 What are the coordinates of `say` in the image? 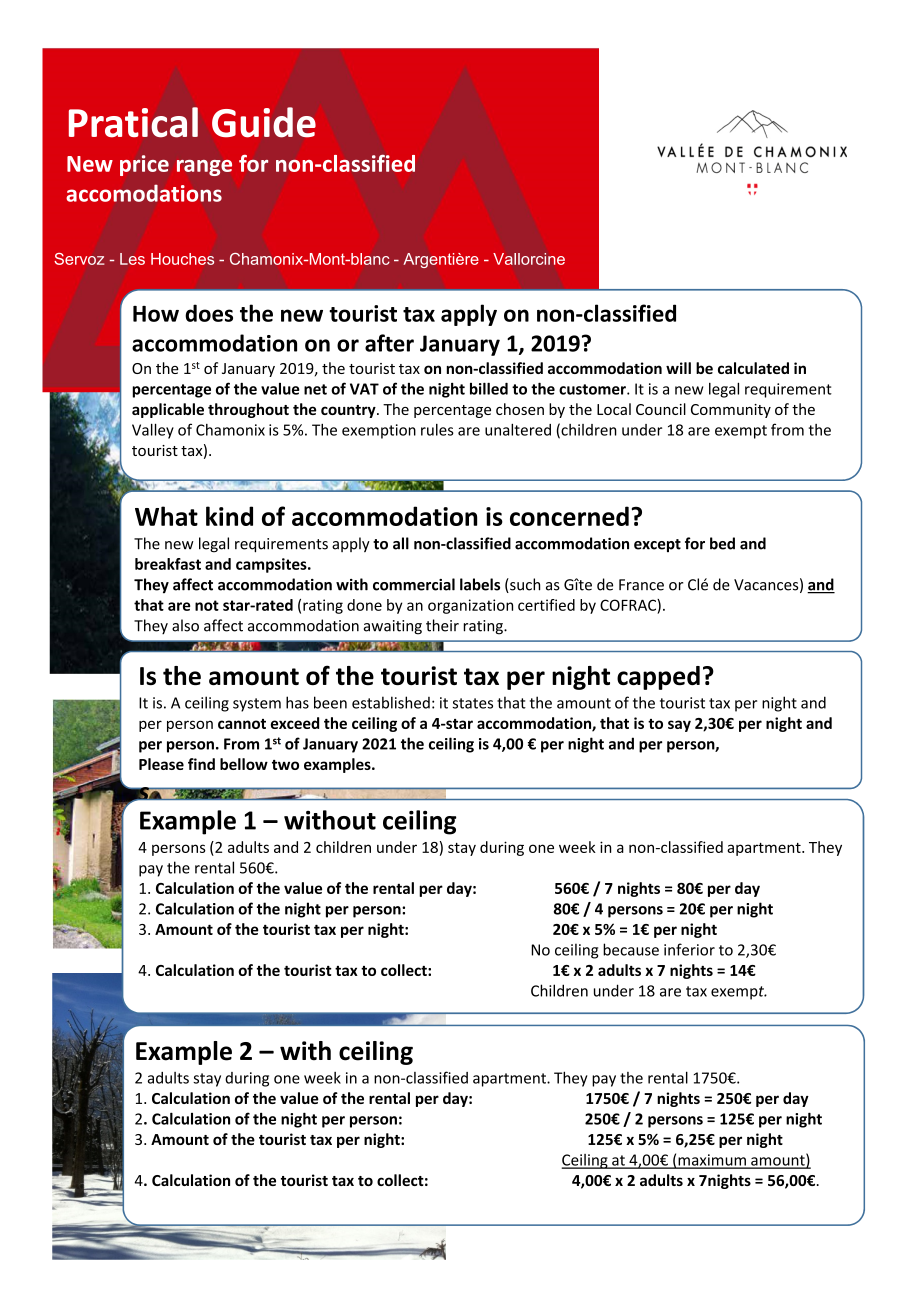 It's located at (679, 726).
